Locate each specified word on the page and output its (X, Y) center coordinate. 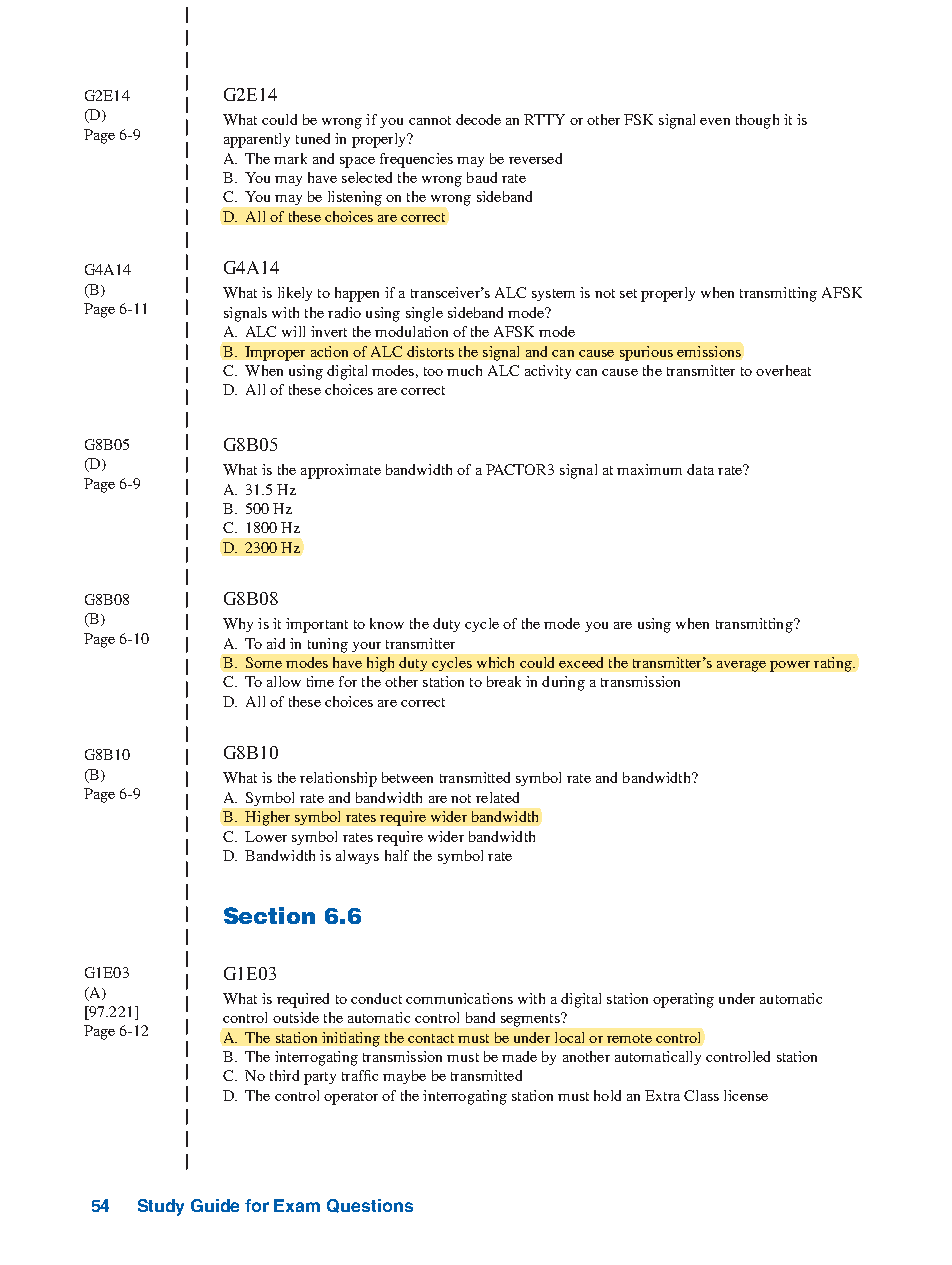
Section (269, 915)
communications (459, 998)
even (715, 121)
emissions (709, 351)
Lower (266, 836)
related (497, 797)
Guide (215, 1205)
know (387, 623)
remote (629, 1038)
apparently (257, 140)
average (741, 666)
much (464, 370)
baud (482, 177)
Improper (275, 353)
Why (238, 625)
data (700, 469)
